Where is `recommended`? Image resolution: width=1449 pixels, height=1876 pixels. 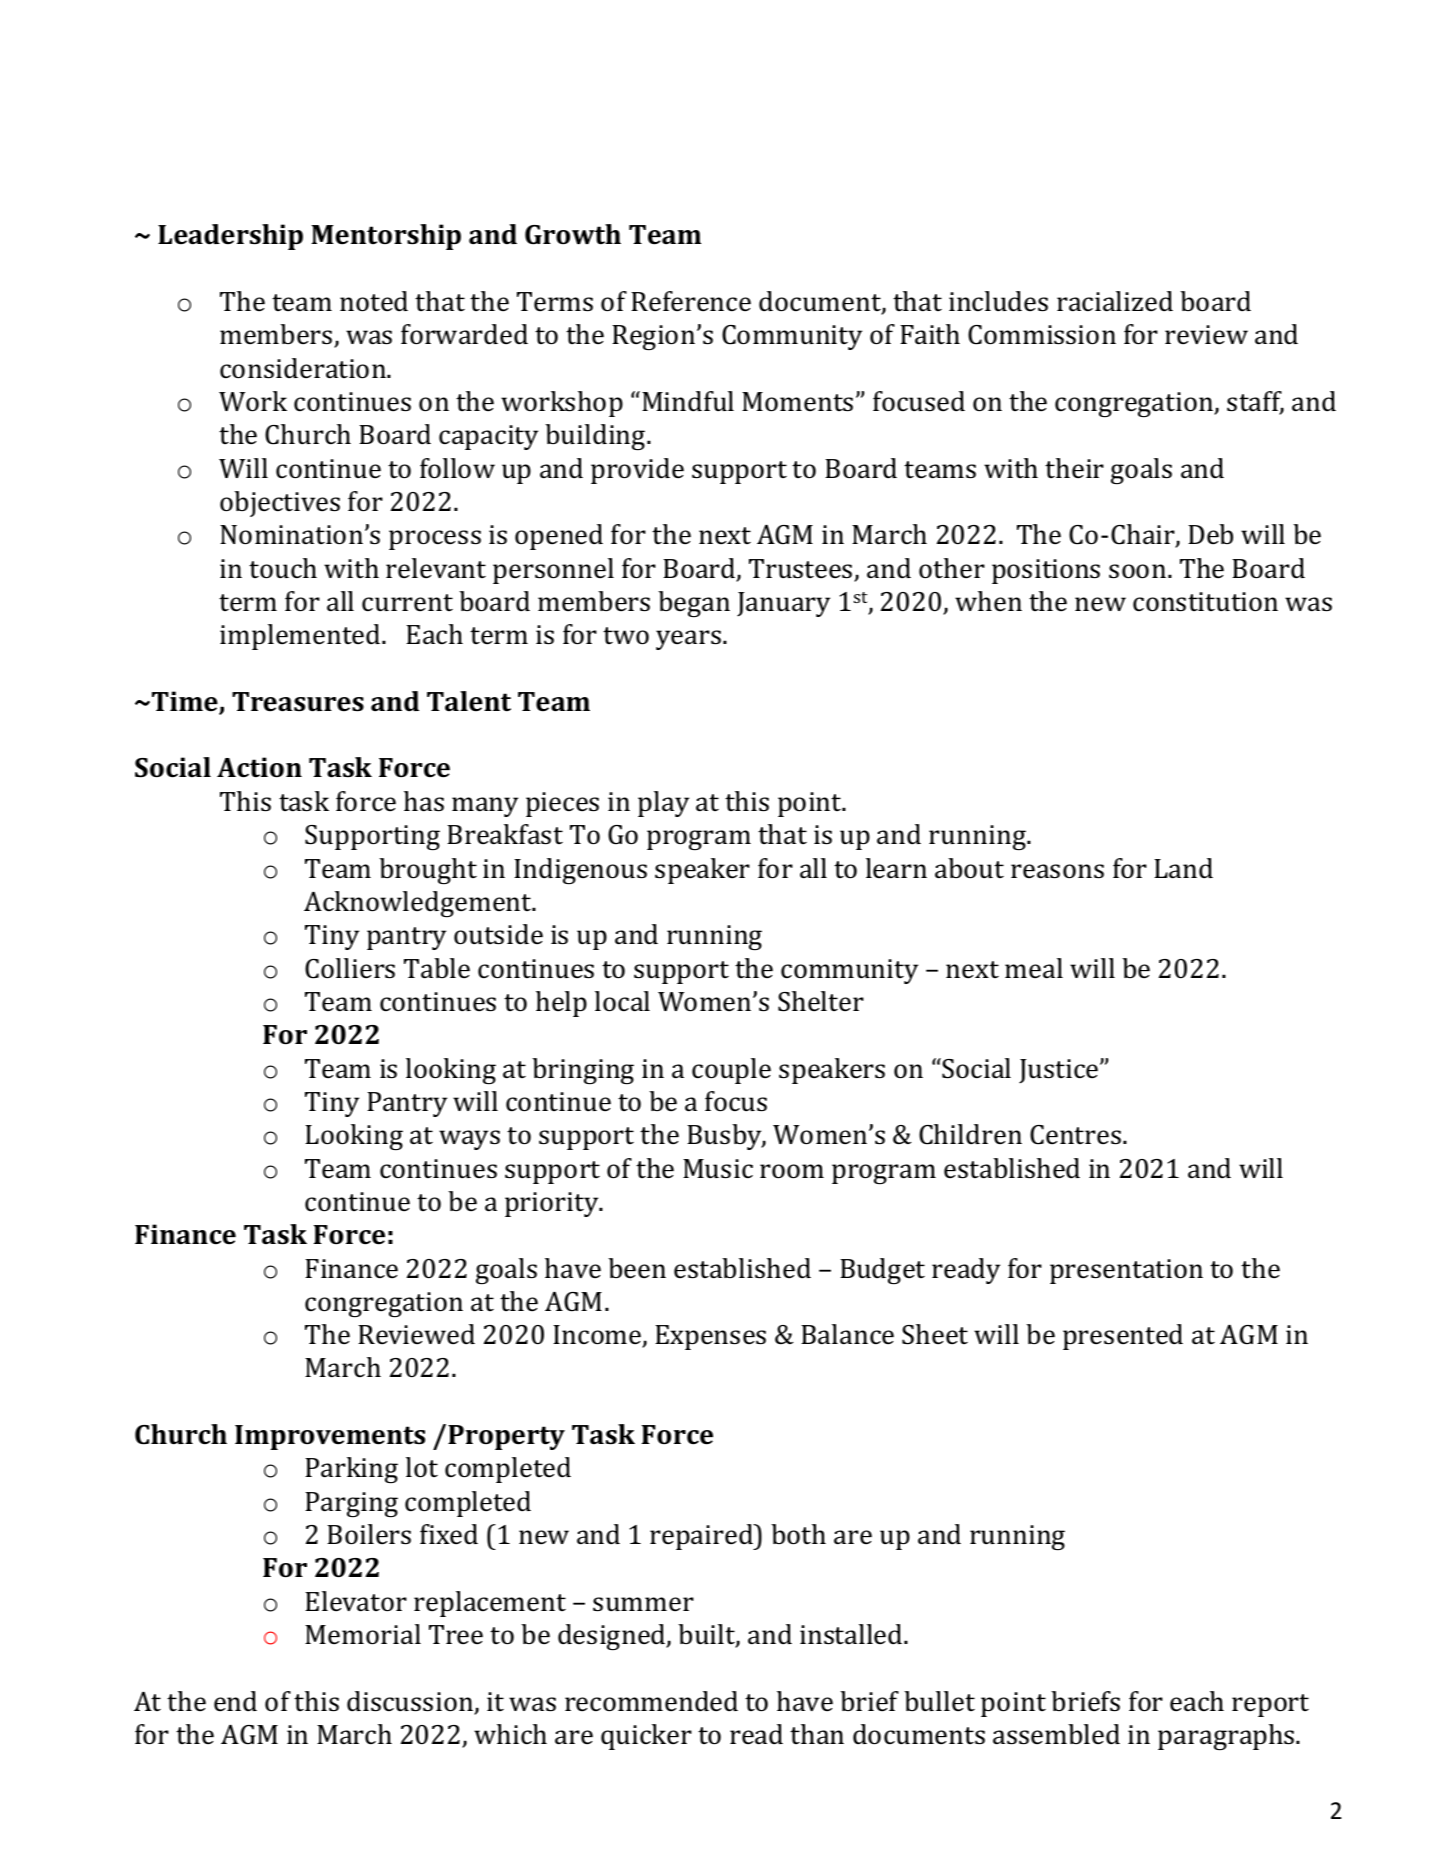 recommended is located at coordinates (651, 1701).
